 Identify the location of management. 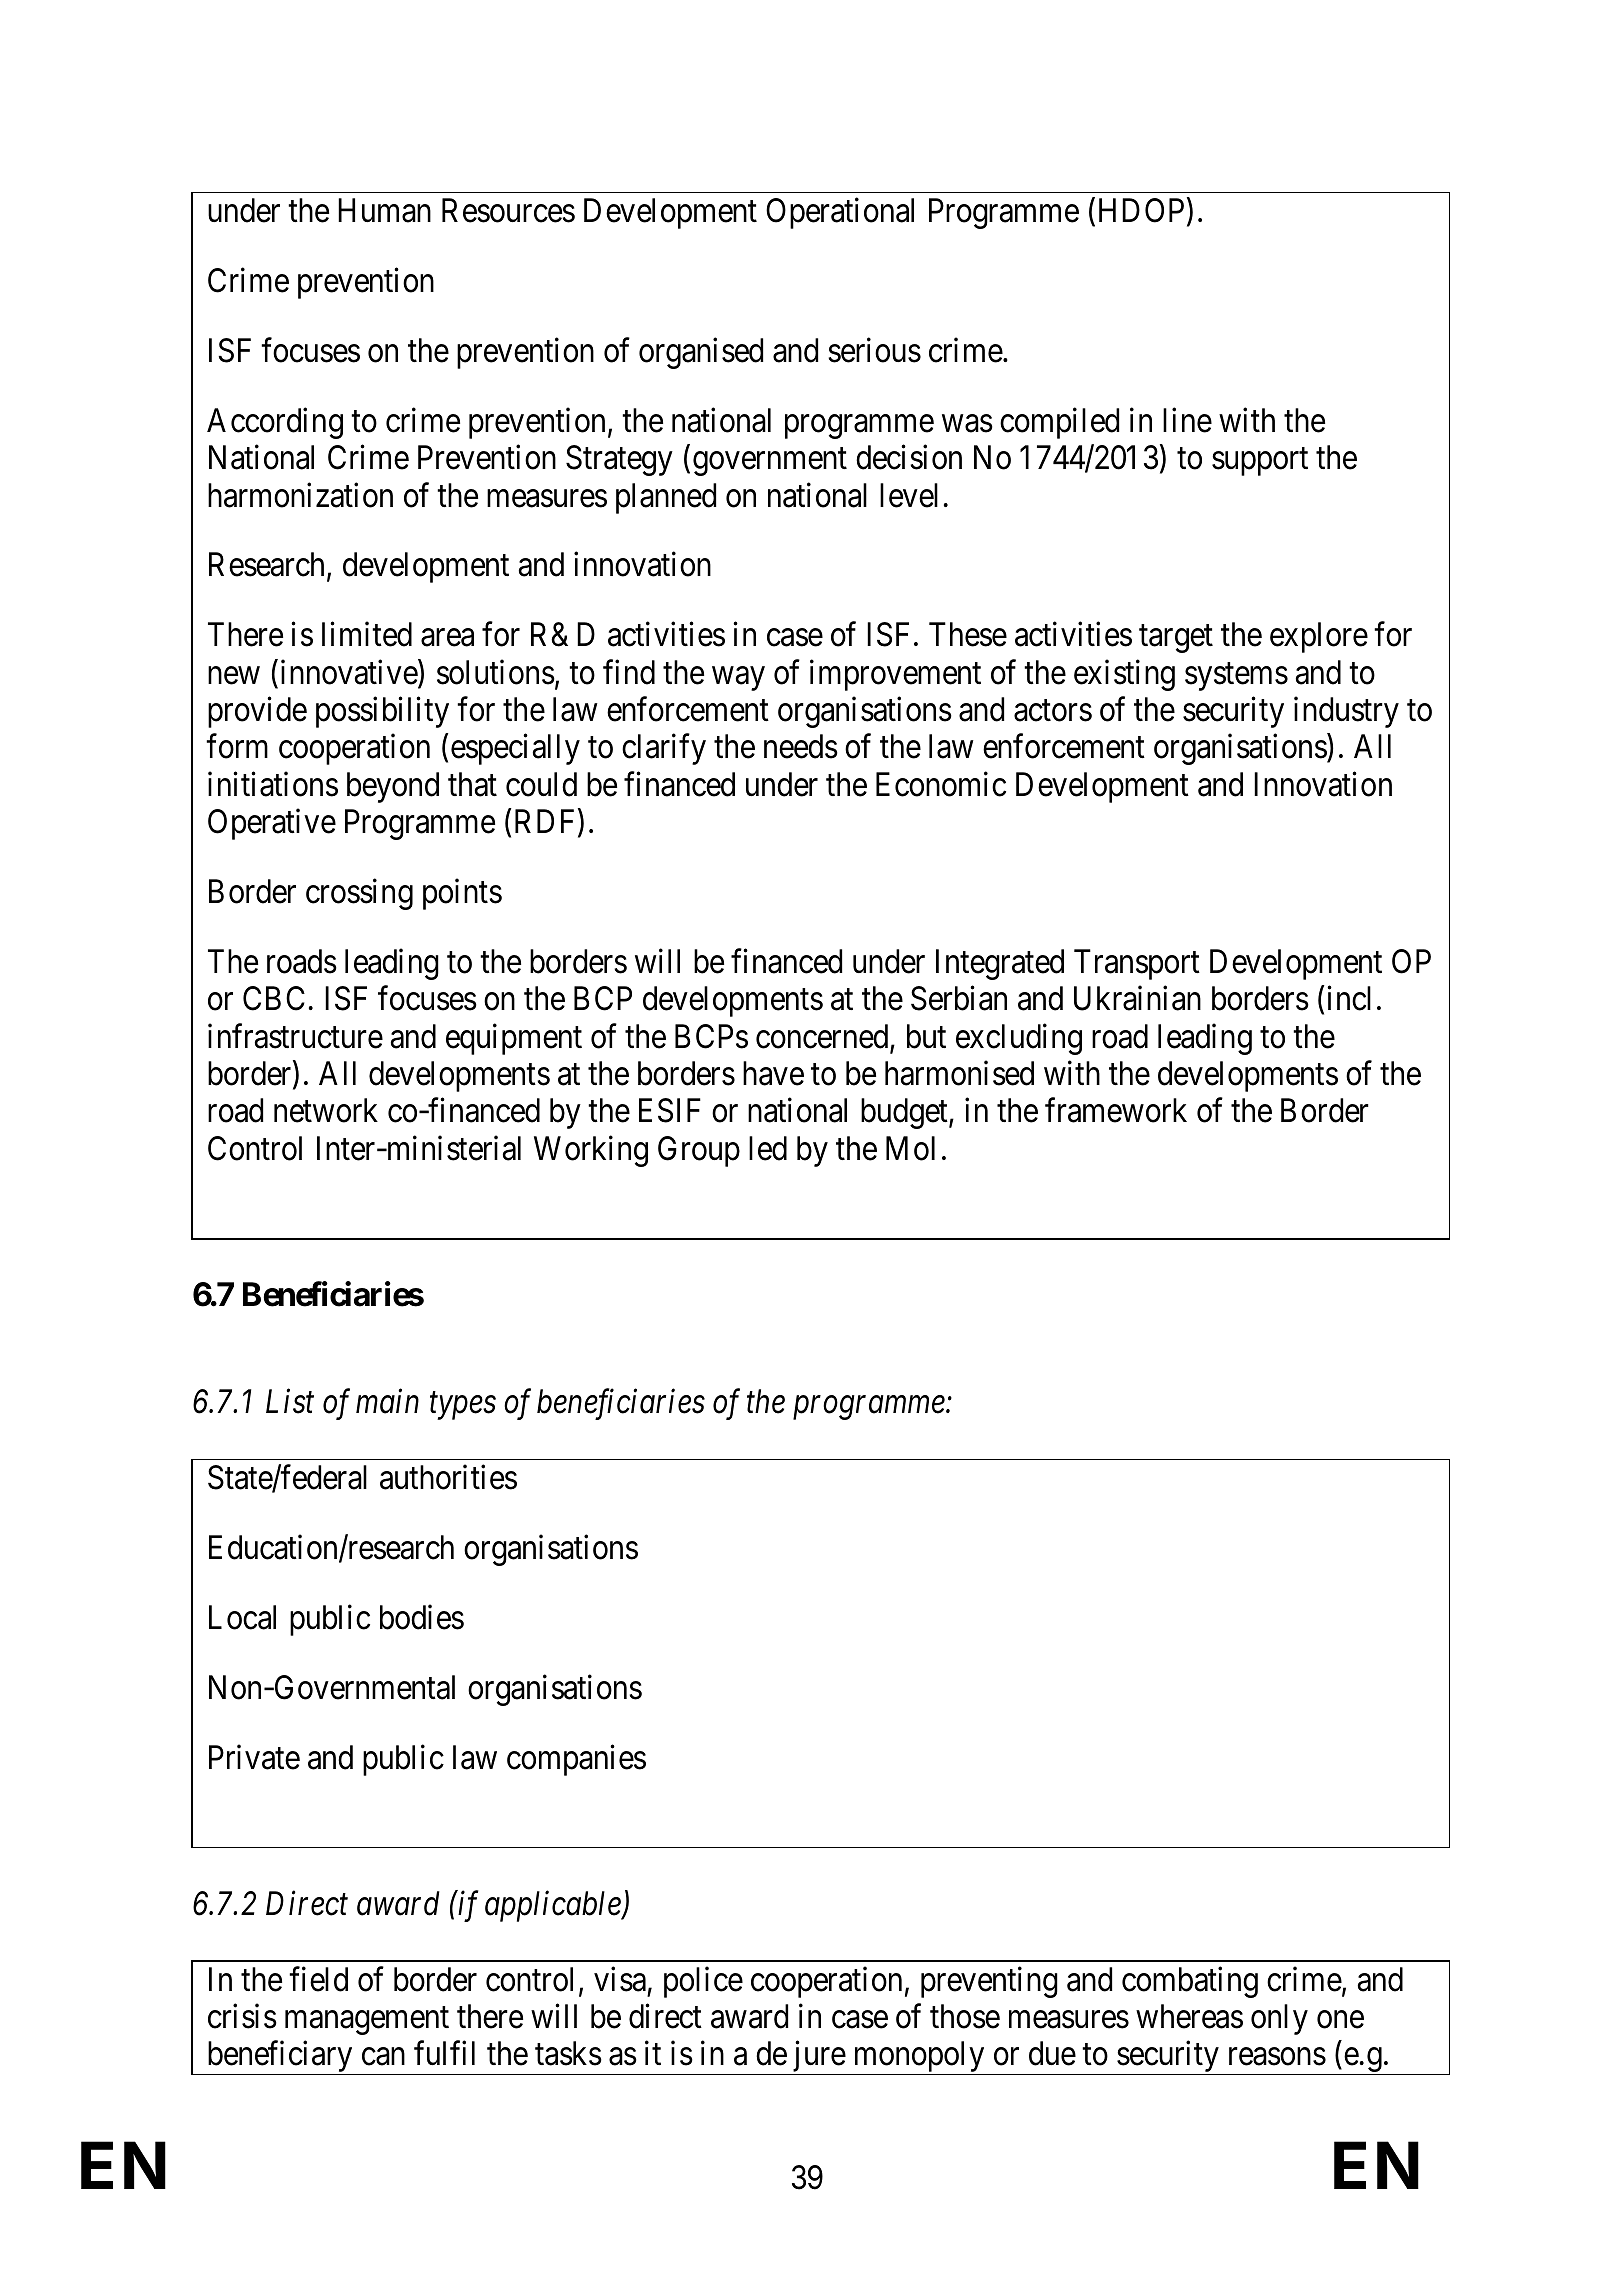
(367, 2021).
